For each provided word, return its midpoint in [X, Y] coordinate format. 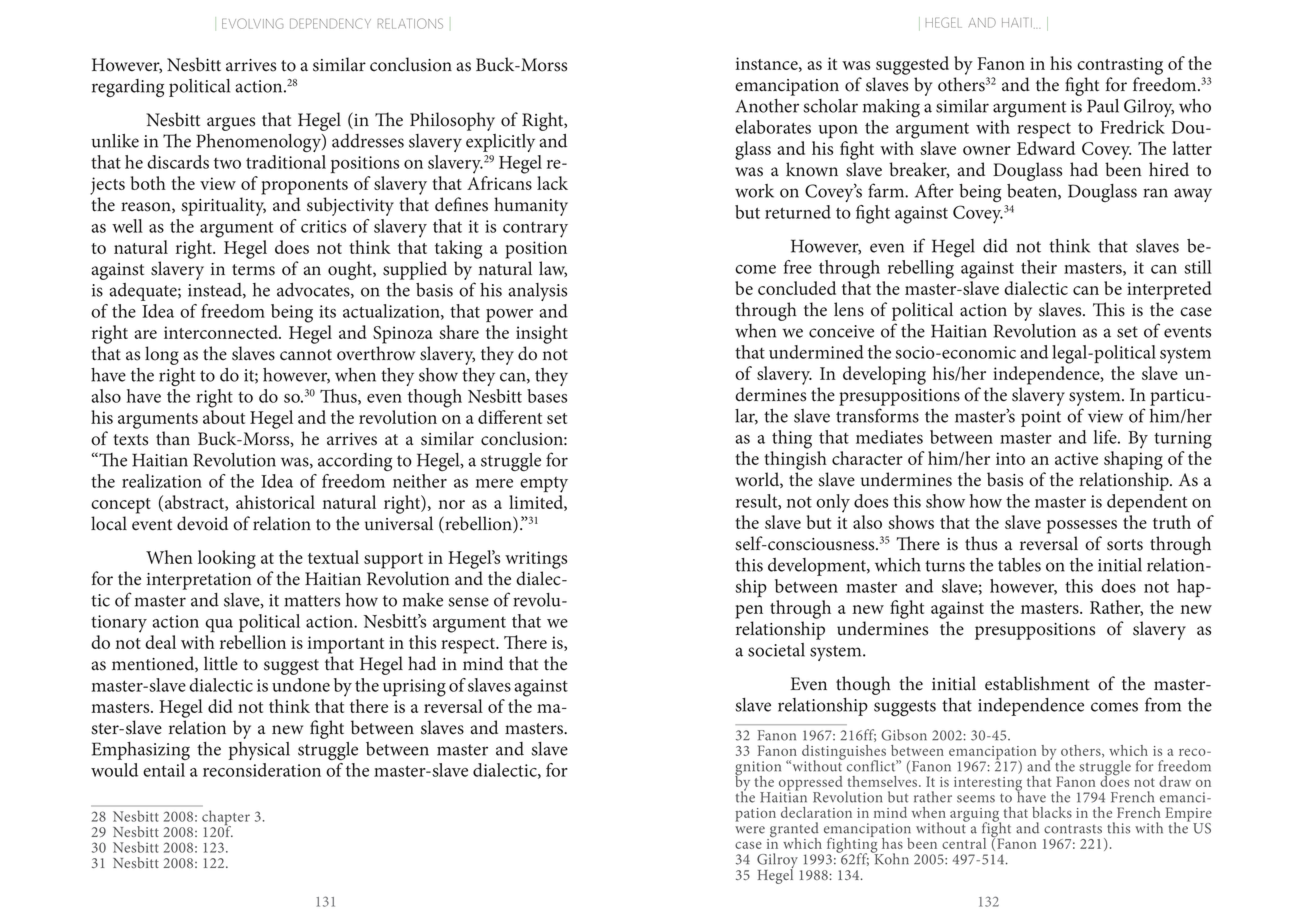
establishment [1037, 683]
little [221, 663]
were [750, 830]
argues [231, 124]
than [173, 438]
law [553, 269]
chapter [226, 819]
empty [544, 485]
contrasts [1073, 829]
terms [253, 270]
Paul [1103, 106]
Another [767, 106]
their [1039, 267]
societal [776, 650]
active [1076, 458]
